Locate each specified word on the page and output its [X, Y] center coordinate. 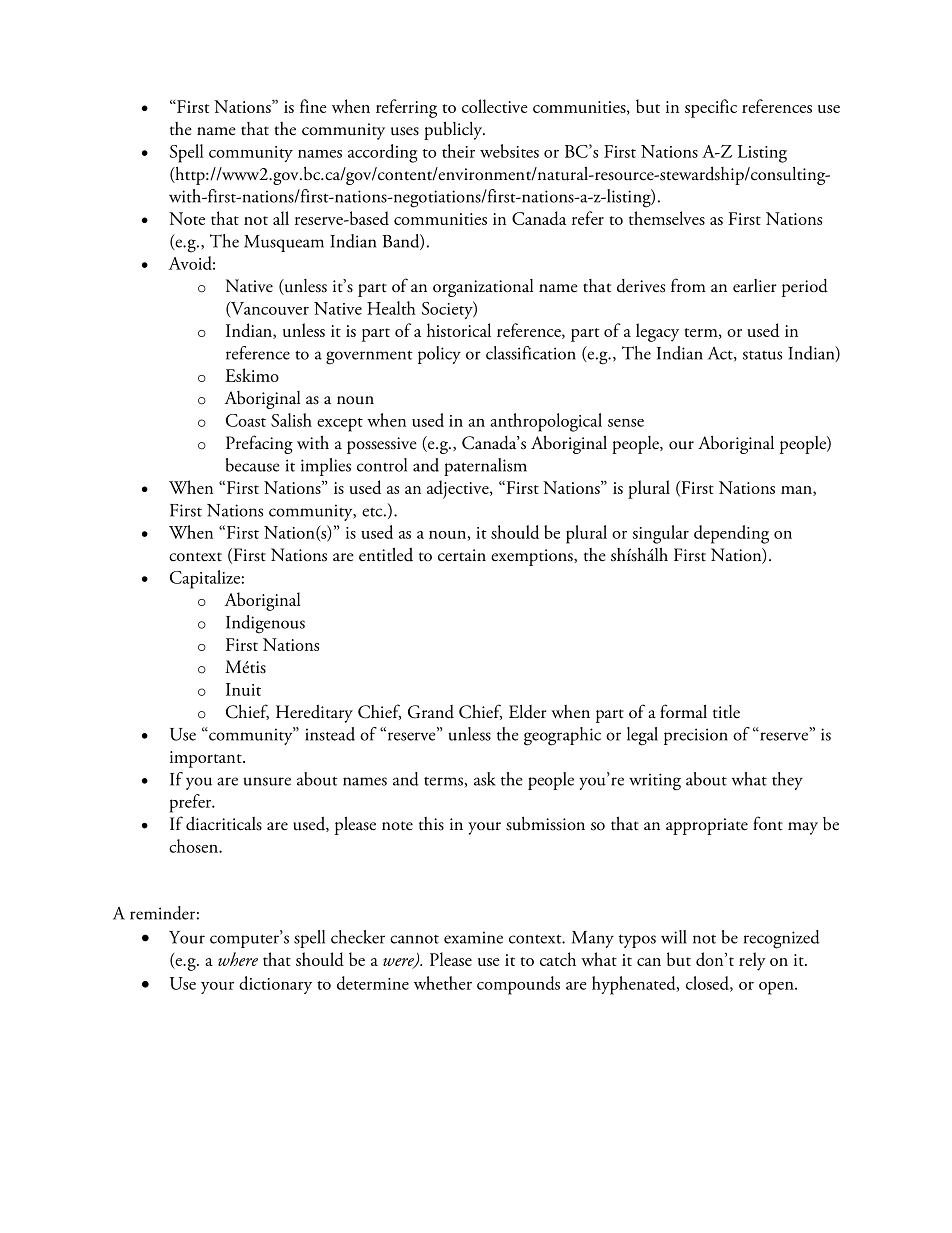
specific [711, 108]
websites [509, 151]
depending [731, 534]
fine [313, 106]
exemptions [533, 557]
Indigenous [265, 624]
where [238, 959]
